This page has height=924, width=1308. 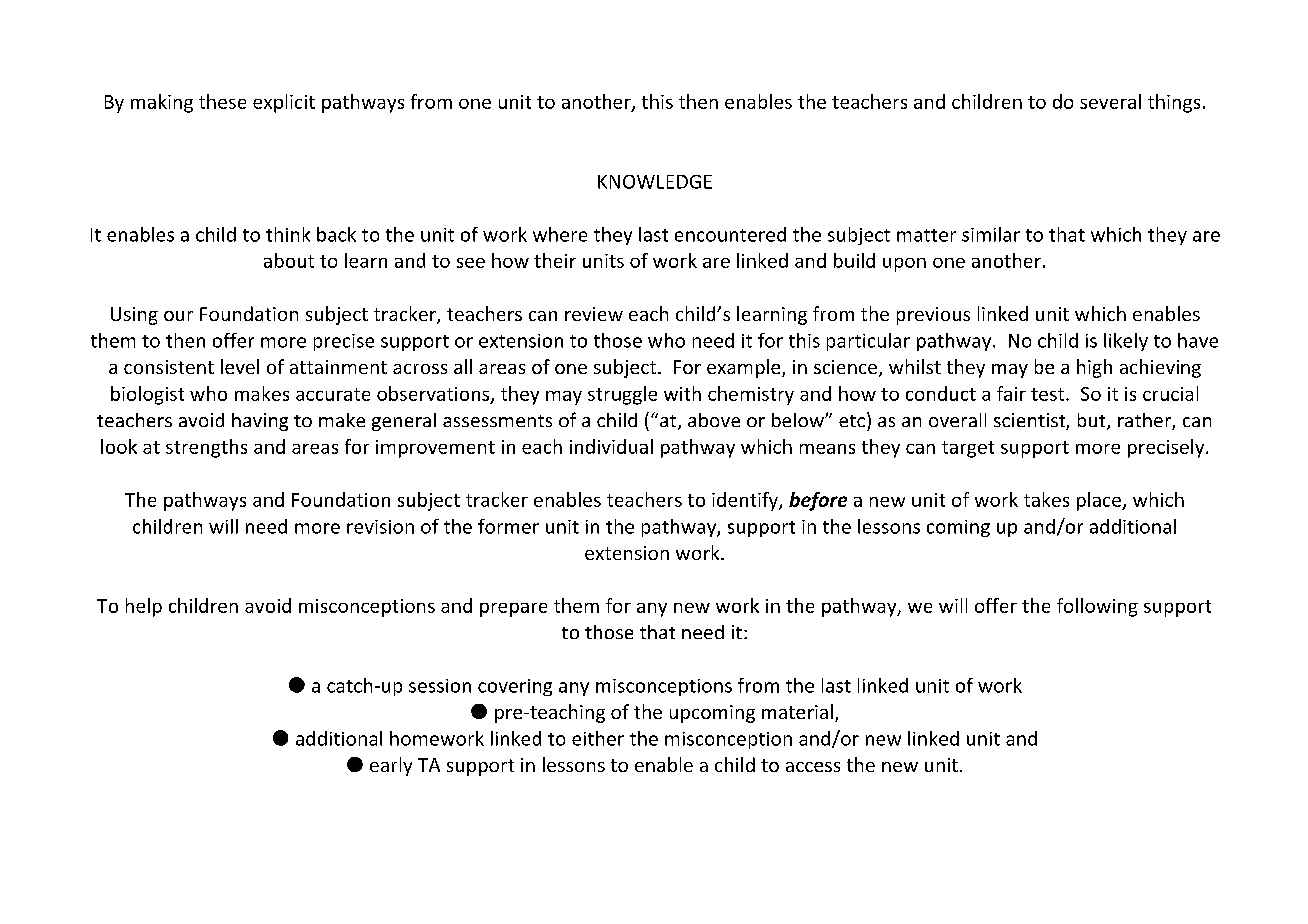 I want to click on review, so click(x=594, y=314).
